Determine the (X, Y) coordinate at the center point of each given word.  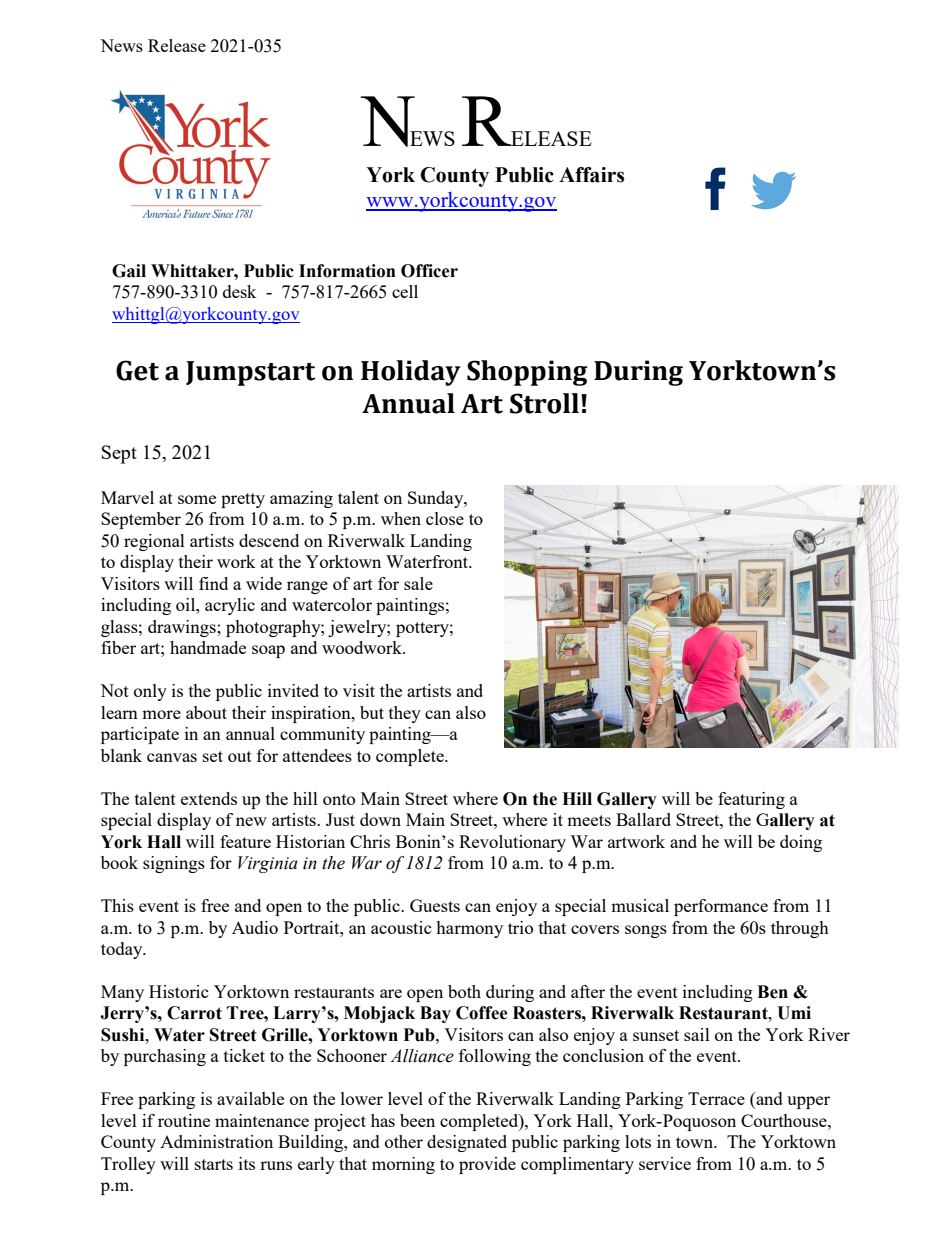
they (405, 714)
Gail (129, 271)
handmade (208, 647)
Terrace (716, 1098)
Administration (216, 1141)
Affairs (591, 175)
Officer (429, 271)
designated (467, 1143)
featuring (751, 800)
